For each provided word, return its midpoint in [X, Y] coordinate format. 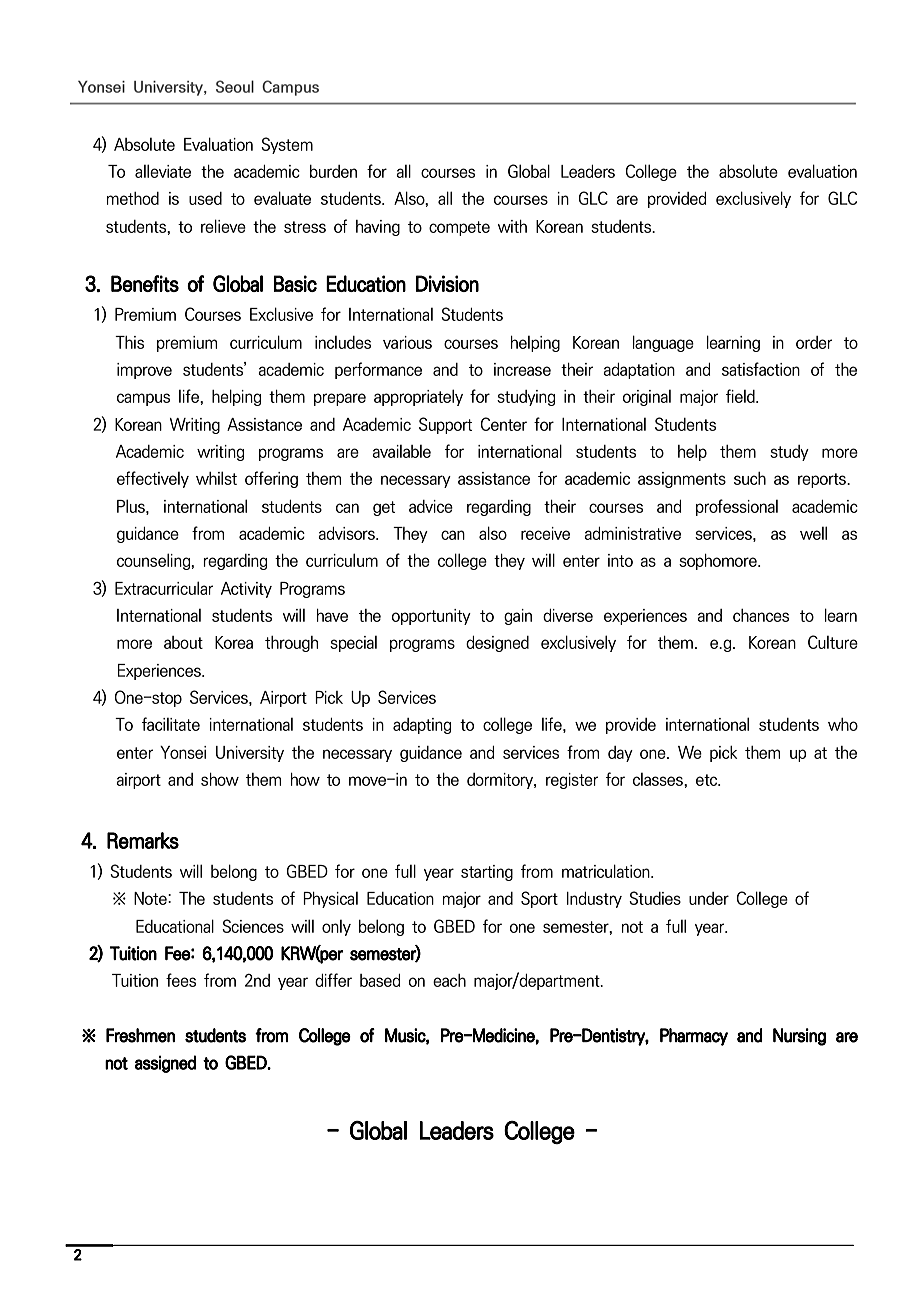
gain [518, 617]
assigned [165, 1064]
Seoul [235, 86]
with [512, 226]
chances [761, 615]
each [449, 980]
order [814, 342]
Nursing [799, 1037]
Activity [246, 590]
